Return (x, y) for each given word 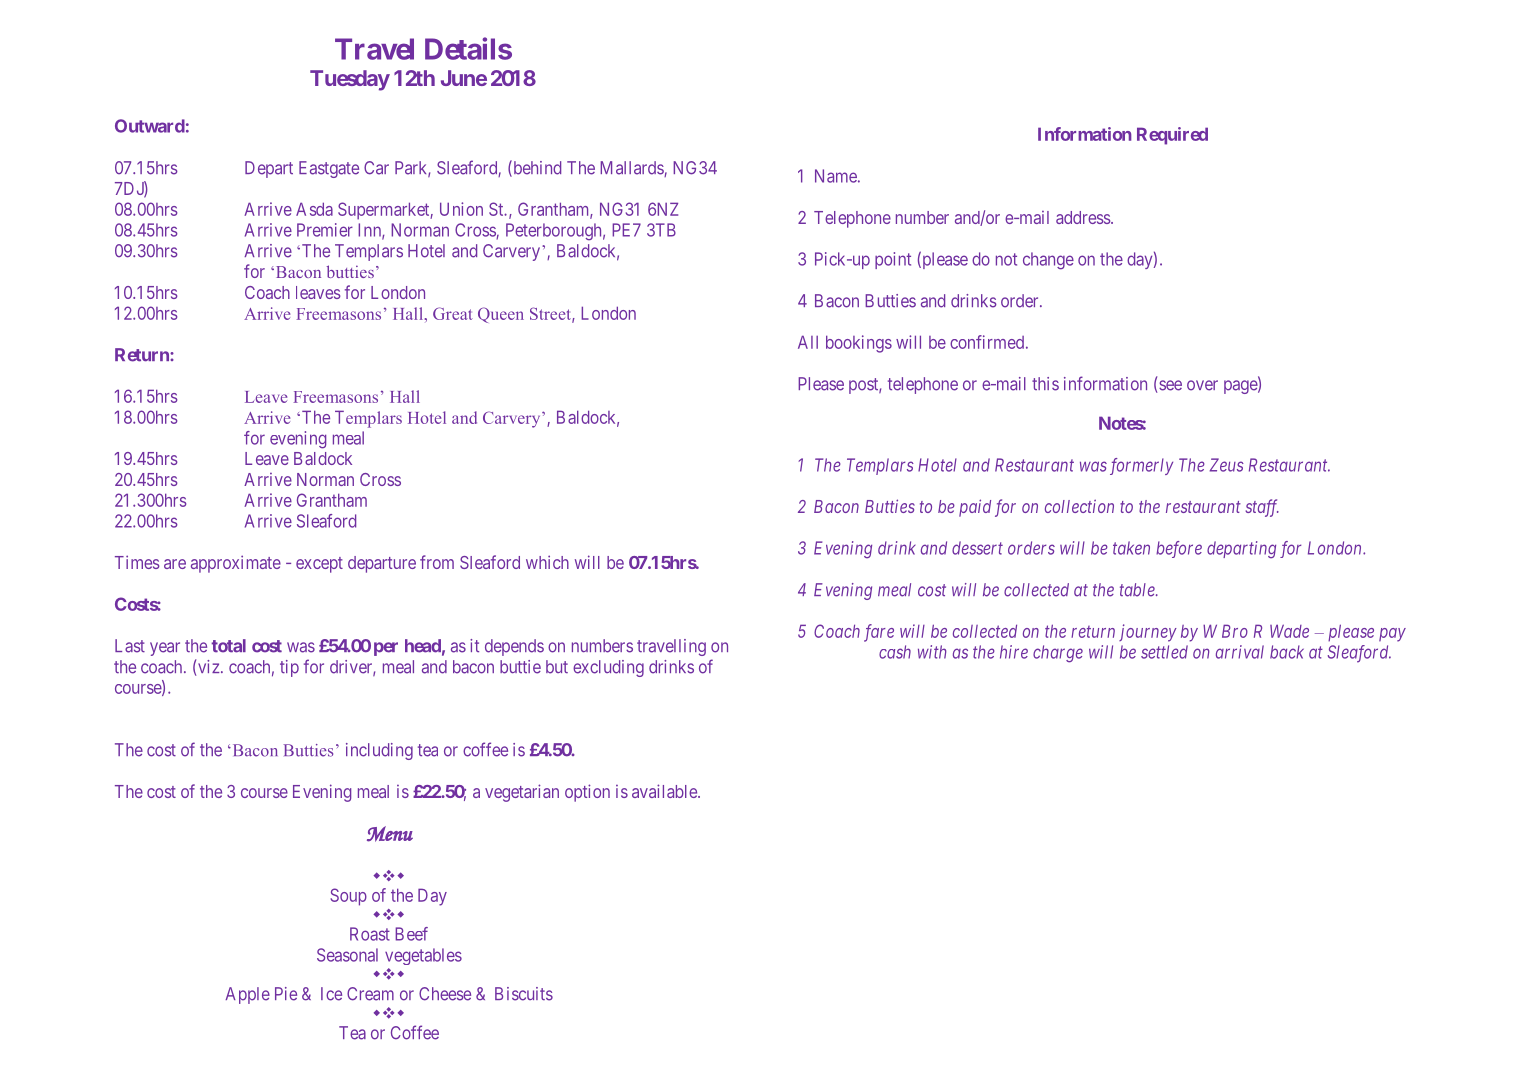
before (1179, 549)
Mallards (632, 169)
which (547, 562)
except (319, 565)
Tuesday (350, 80)
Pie (286, 994)
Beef (411, 934)
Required (1172, 136)
